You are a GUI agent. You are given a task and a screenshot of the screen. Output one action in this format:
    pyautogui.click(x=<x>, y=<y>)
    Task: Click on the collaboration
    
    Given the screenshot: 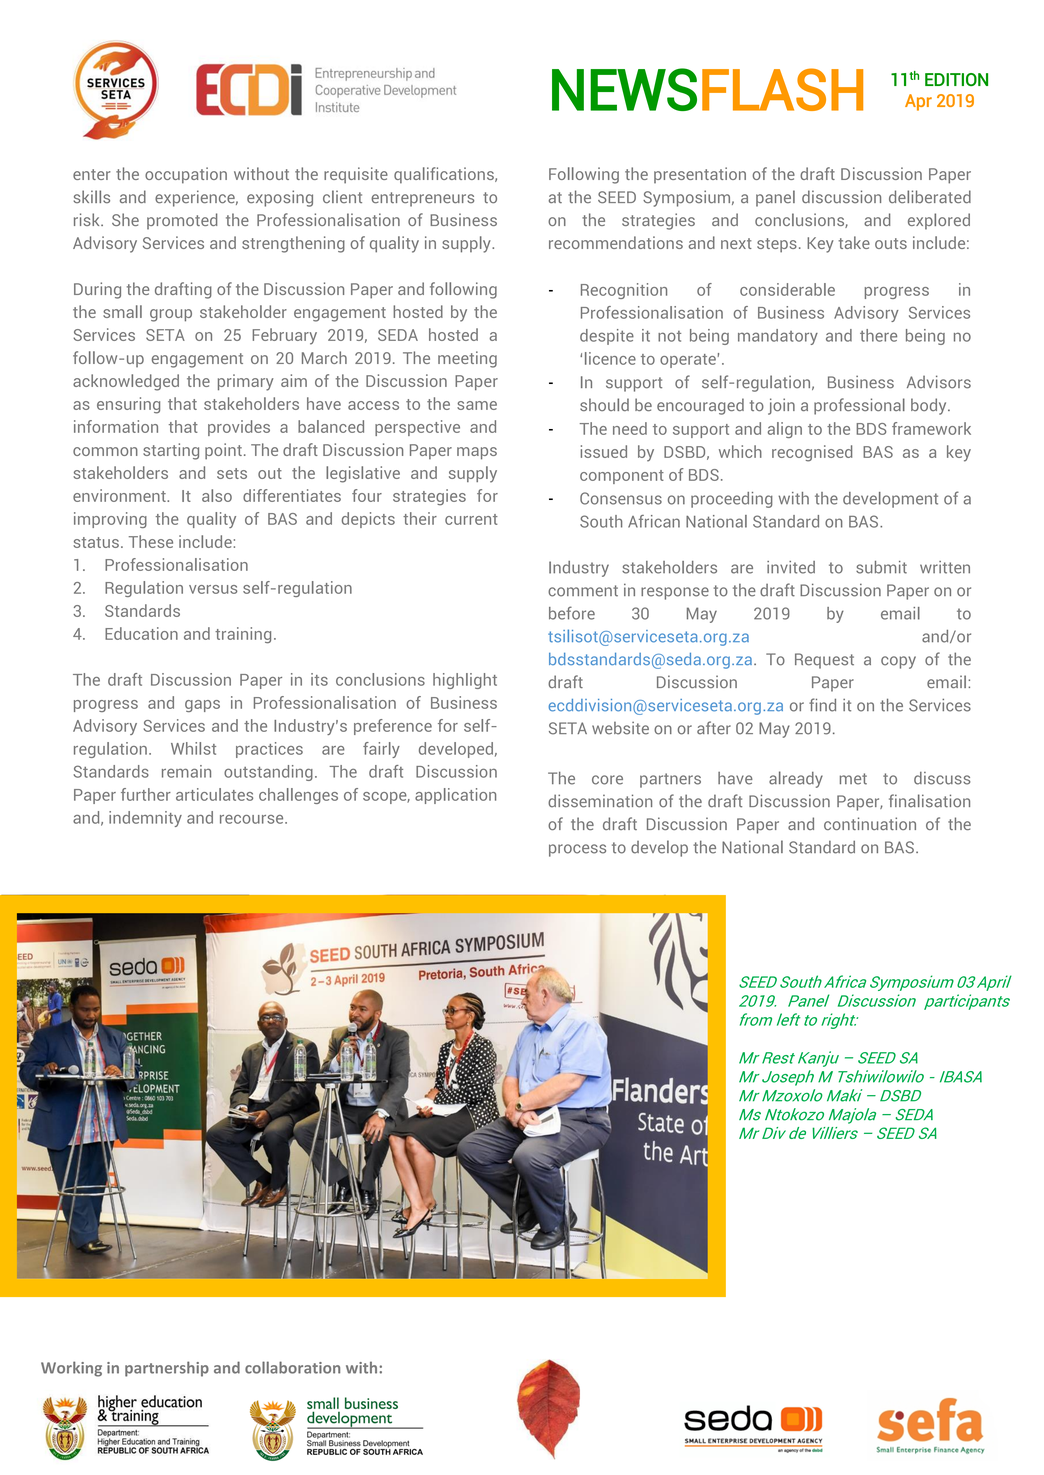 What is the action you would take?
    pyautogui.click(x=292, y=1367)
